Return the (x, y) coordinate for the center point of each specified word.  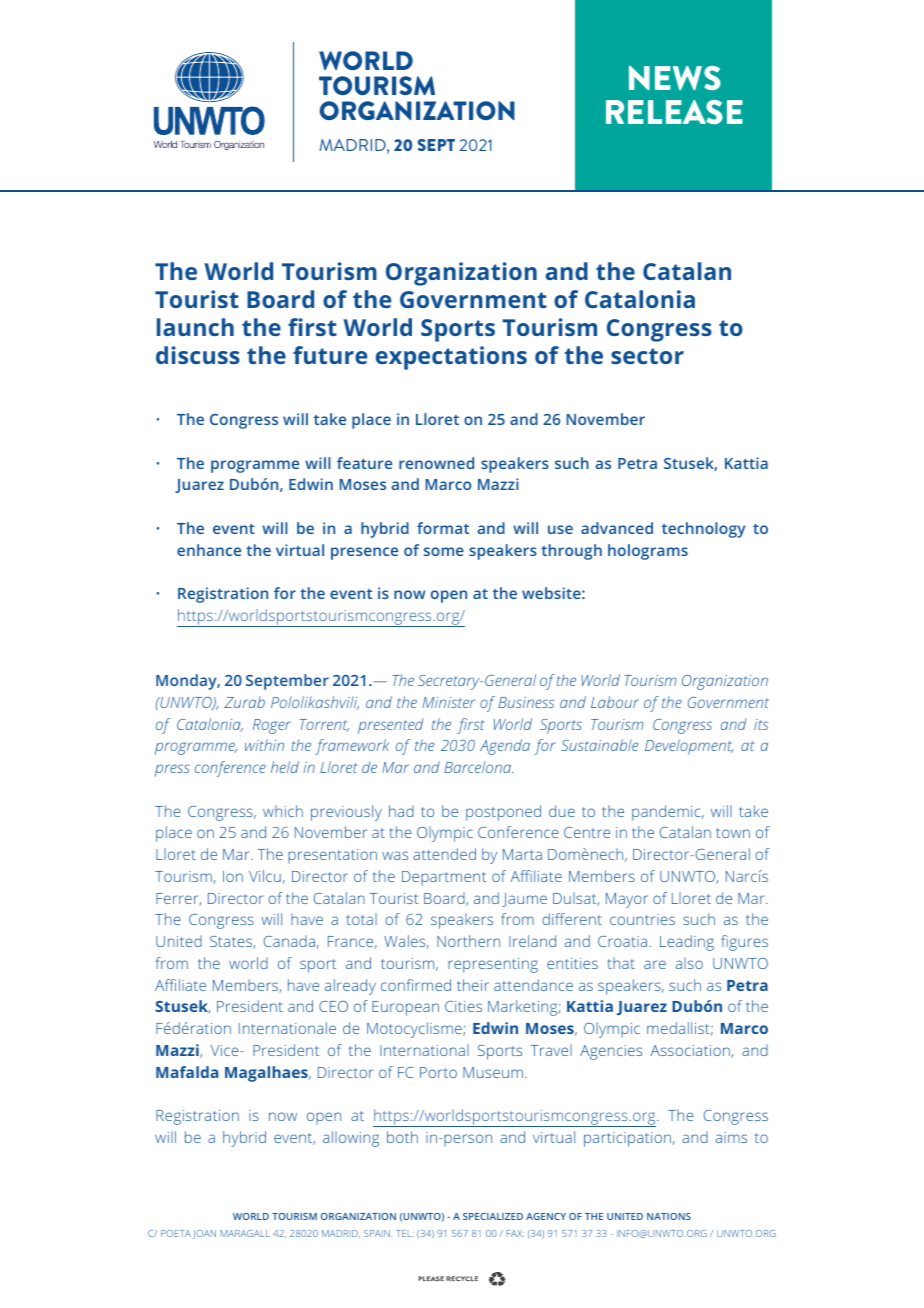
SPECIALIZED (493, 1216)
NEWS (675, 78)
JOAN (204, 1234)
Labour (615, 702)
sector (647, 356)
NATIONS (669, 1216)
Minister (448, 702)
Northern (468, 941)
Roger (272, 726)
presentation (332, 856)
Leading (687, 943)
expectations (451, 358)
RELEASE (674, 112)
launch (195, 327)
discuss (198, 355)
